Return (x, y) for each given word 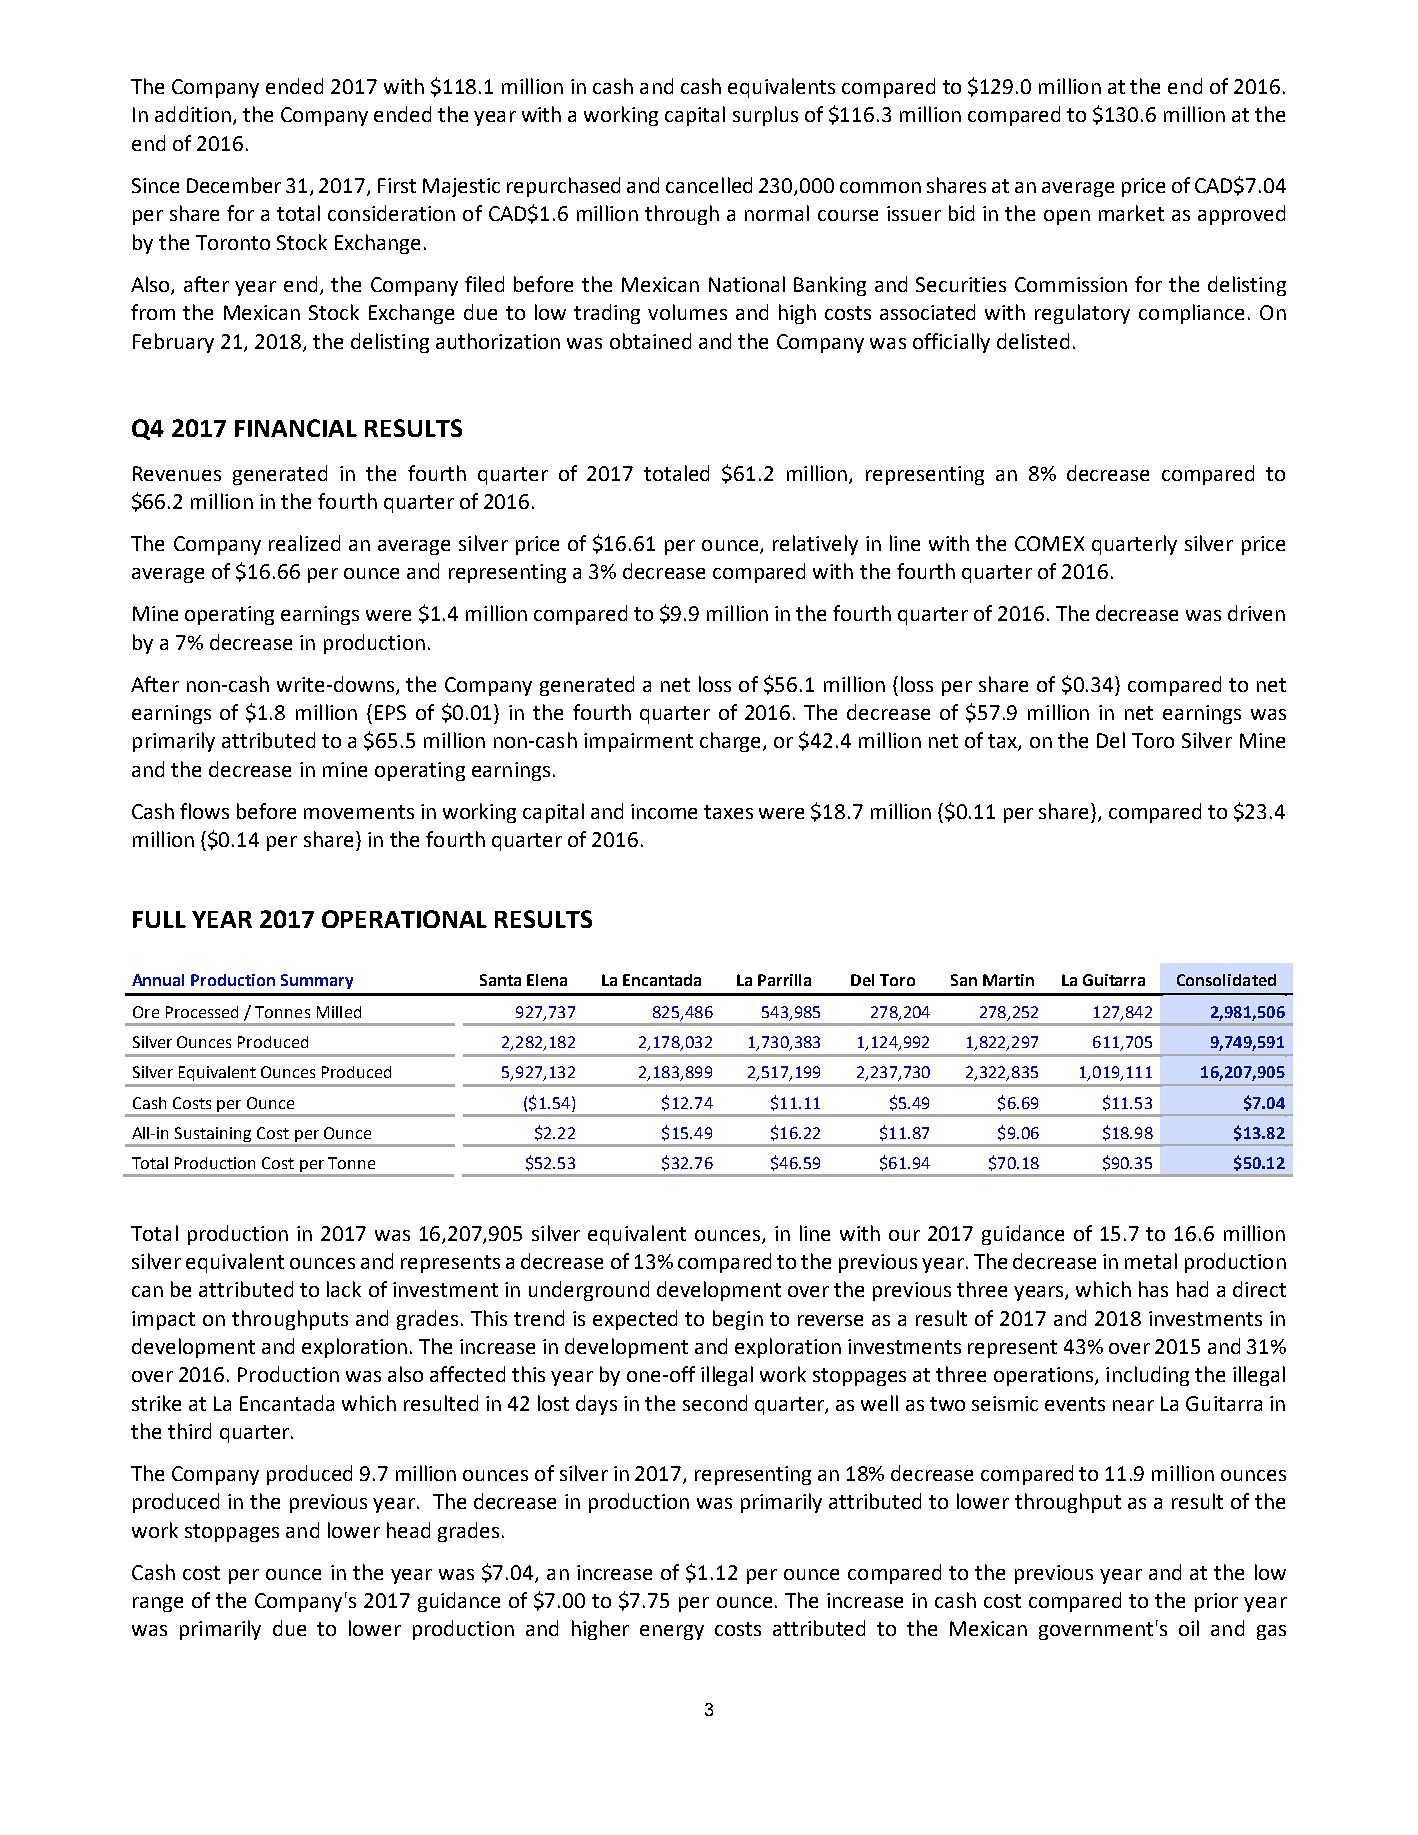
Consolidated (1226, 980)
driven (1256, 613)
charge (732, 742)
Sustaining (213, 1134)
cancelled (709, 185)
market (1131, 213)
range (158, 1604)
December (234, 185)
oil (1189, 1628)
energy (672, 1632)
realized (304, 543)
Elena (547, 980)
